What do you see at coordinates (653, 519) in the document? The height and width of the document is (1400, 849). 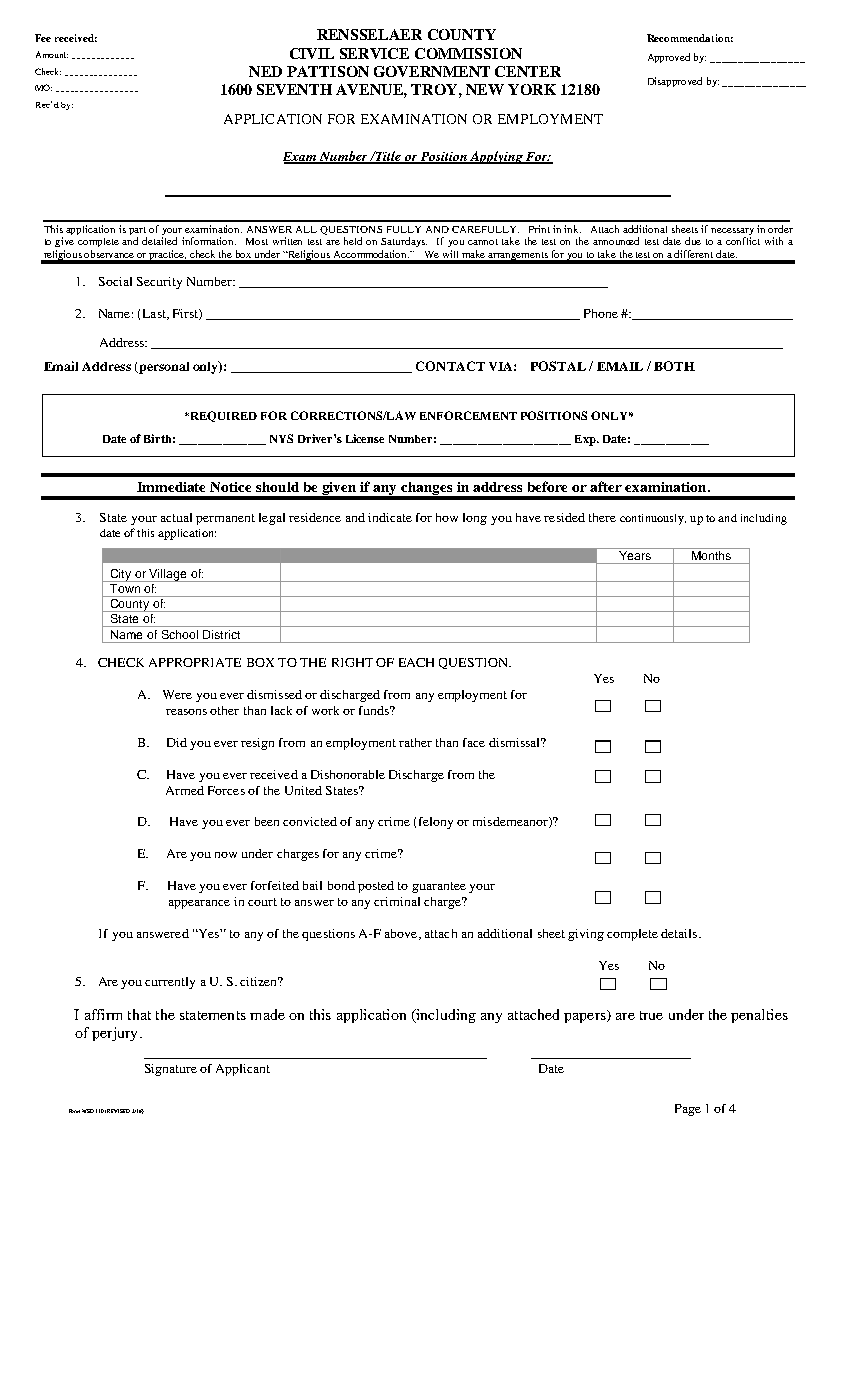 I see `continuously` at bounding box center [653, 519].
